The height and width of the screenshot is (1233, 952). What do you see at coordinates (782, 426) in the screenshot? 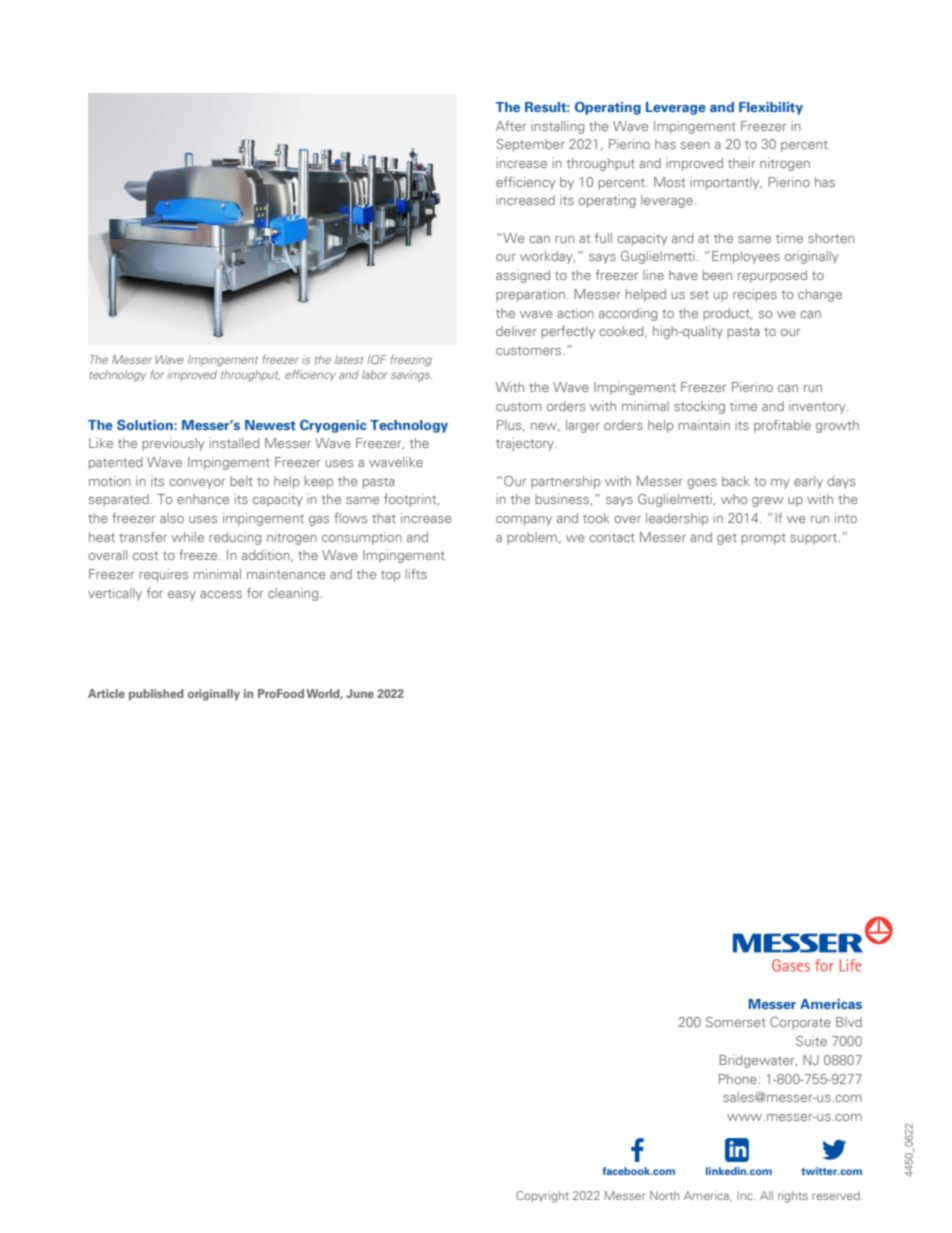
I see `profitable` at bounding box center [782, 426].
